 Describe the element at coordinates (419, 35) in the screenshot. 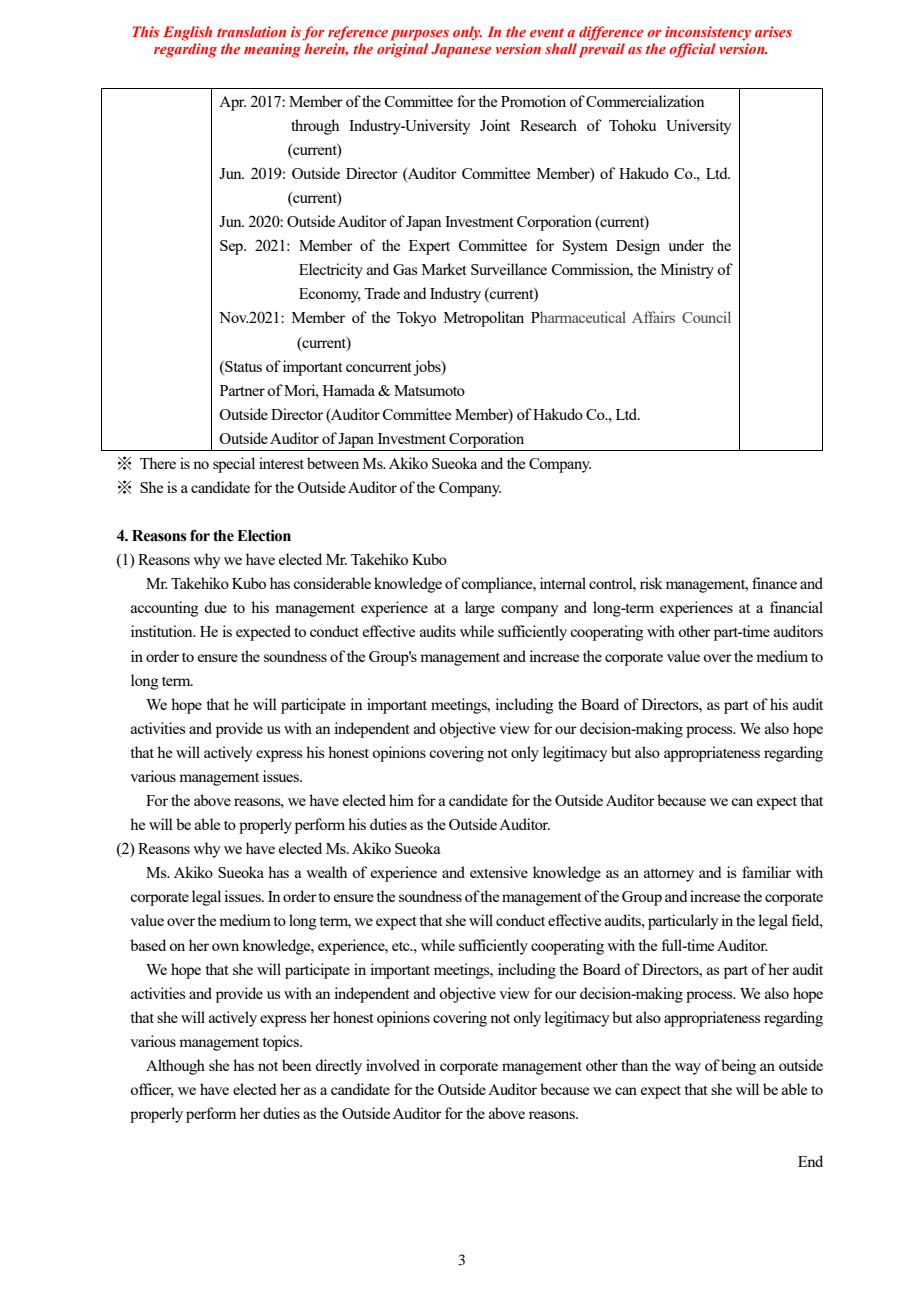

I see `purposes` at that location.
